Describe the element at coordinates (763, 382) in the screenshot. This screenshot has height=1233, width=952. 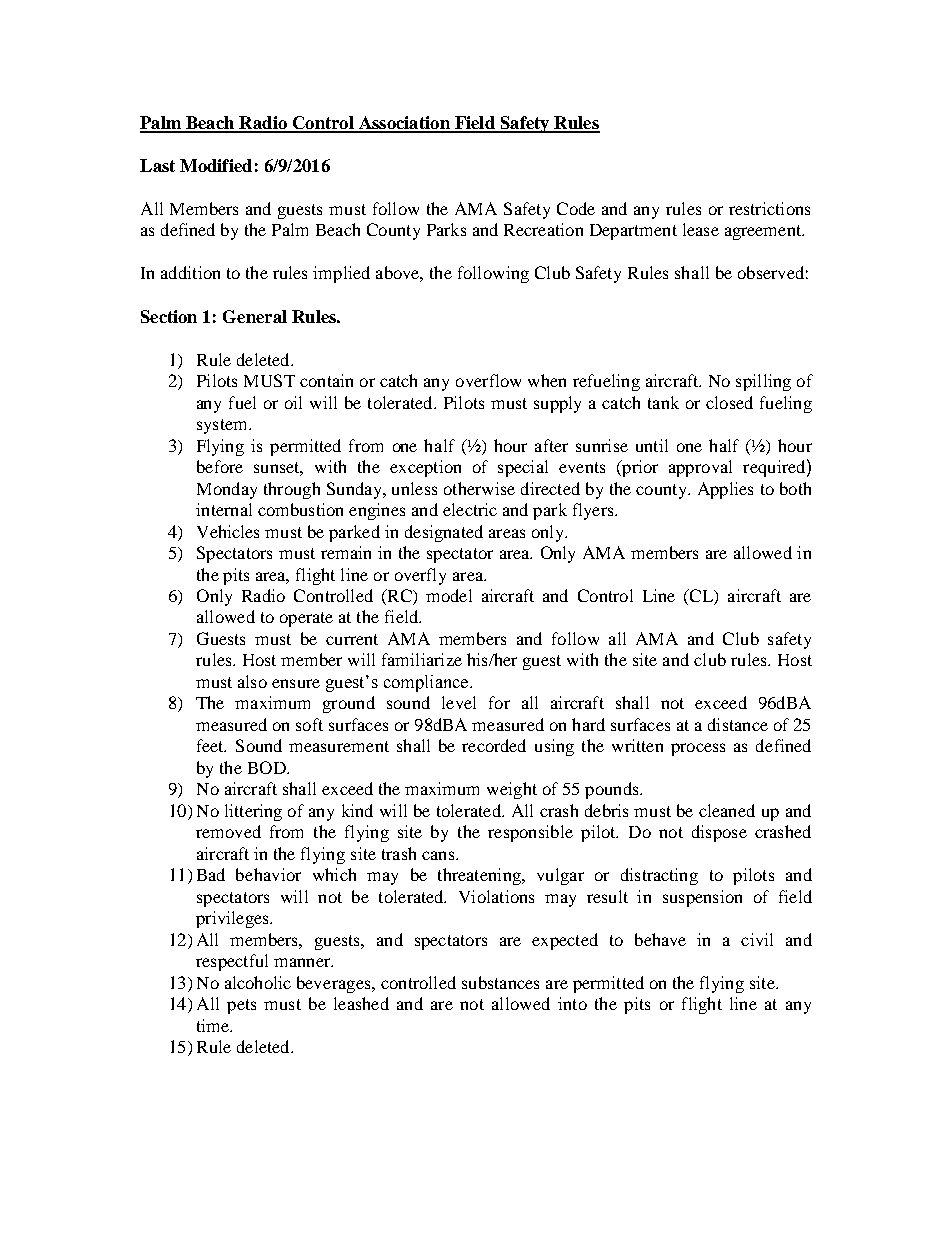
I see `spilling` at that location.
